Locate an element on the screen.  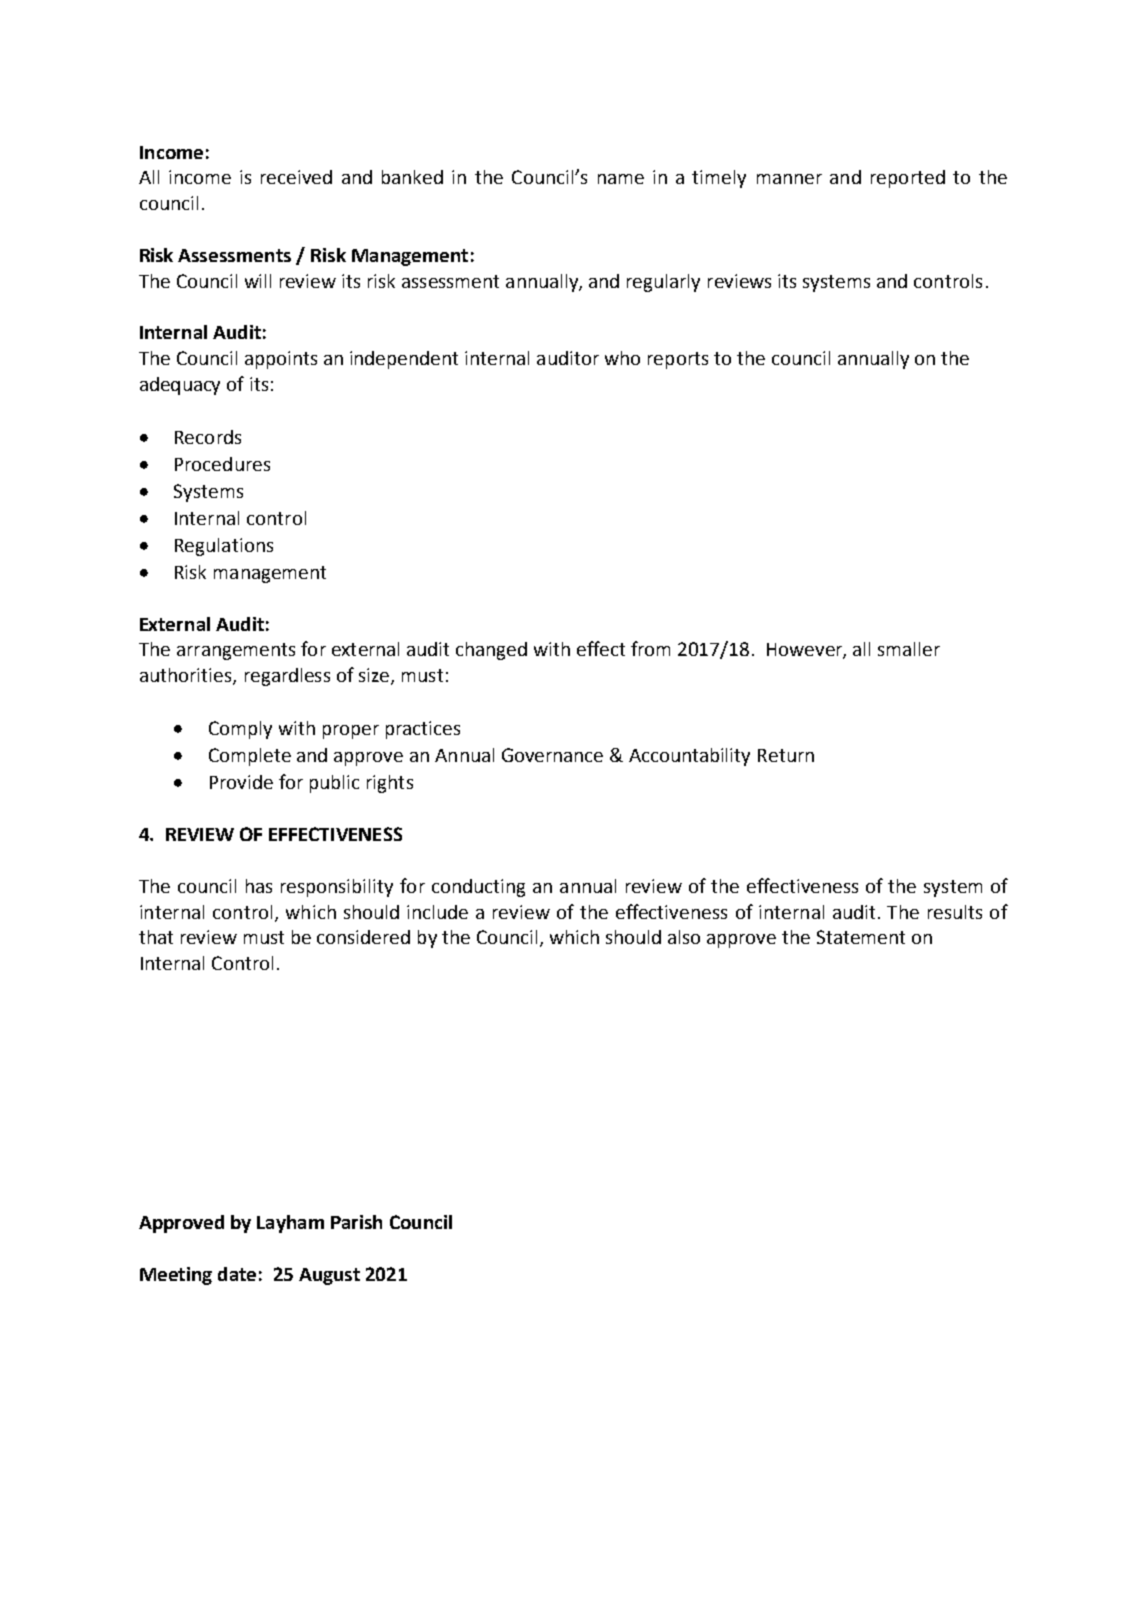
changed is located at coordinates (491, 651).
